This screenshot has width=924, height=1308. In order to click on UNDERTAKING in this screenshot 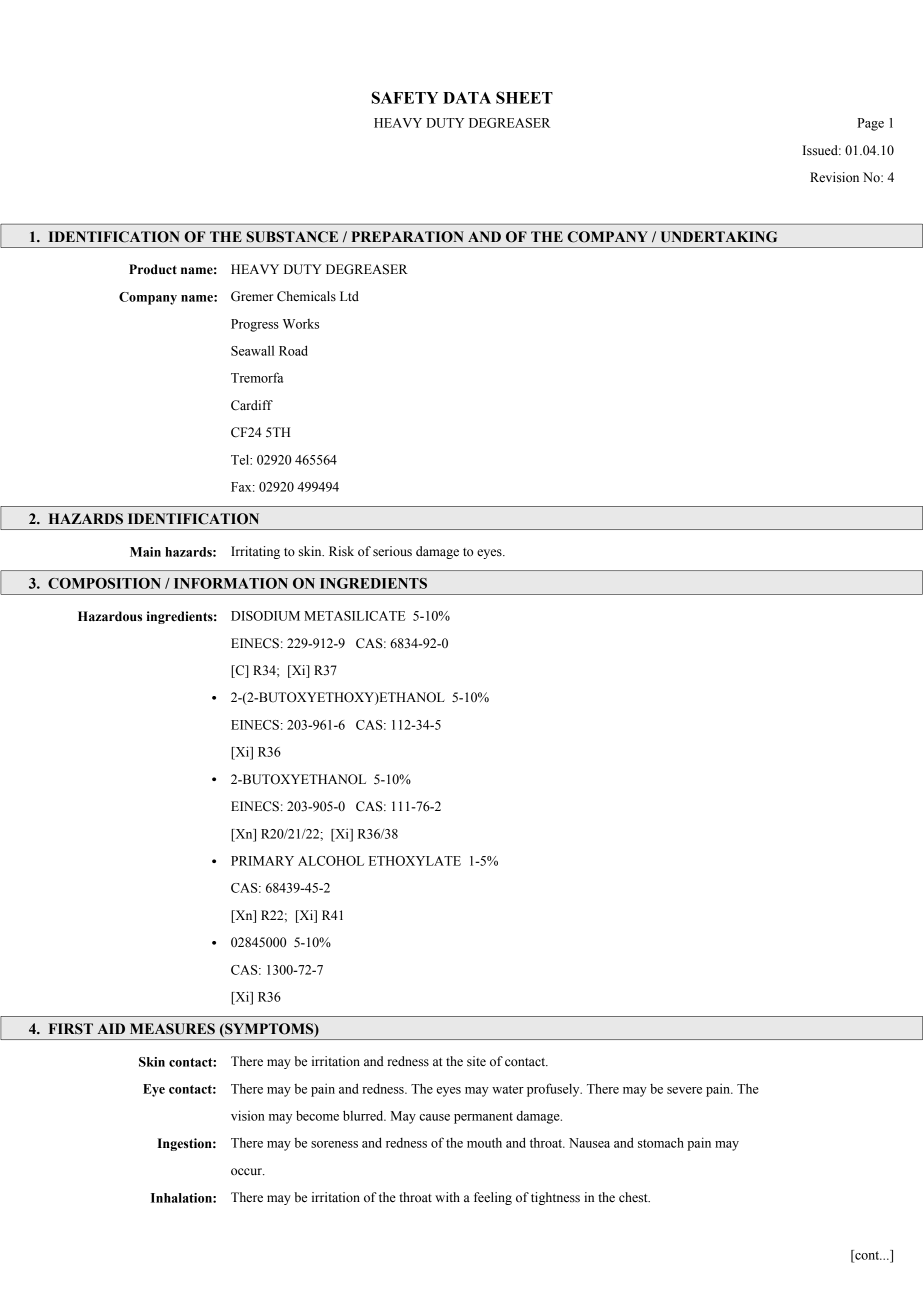, I will do `click(719, 237)`.
